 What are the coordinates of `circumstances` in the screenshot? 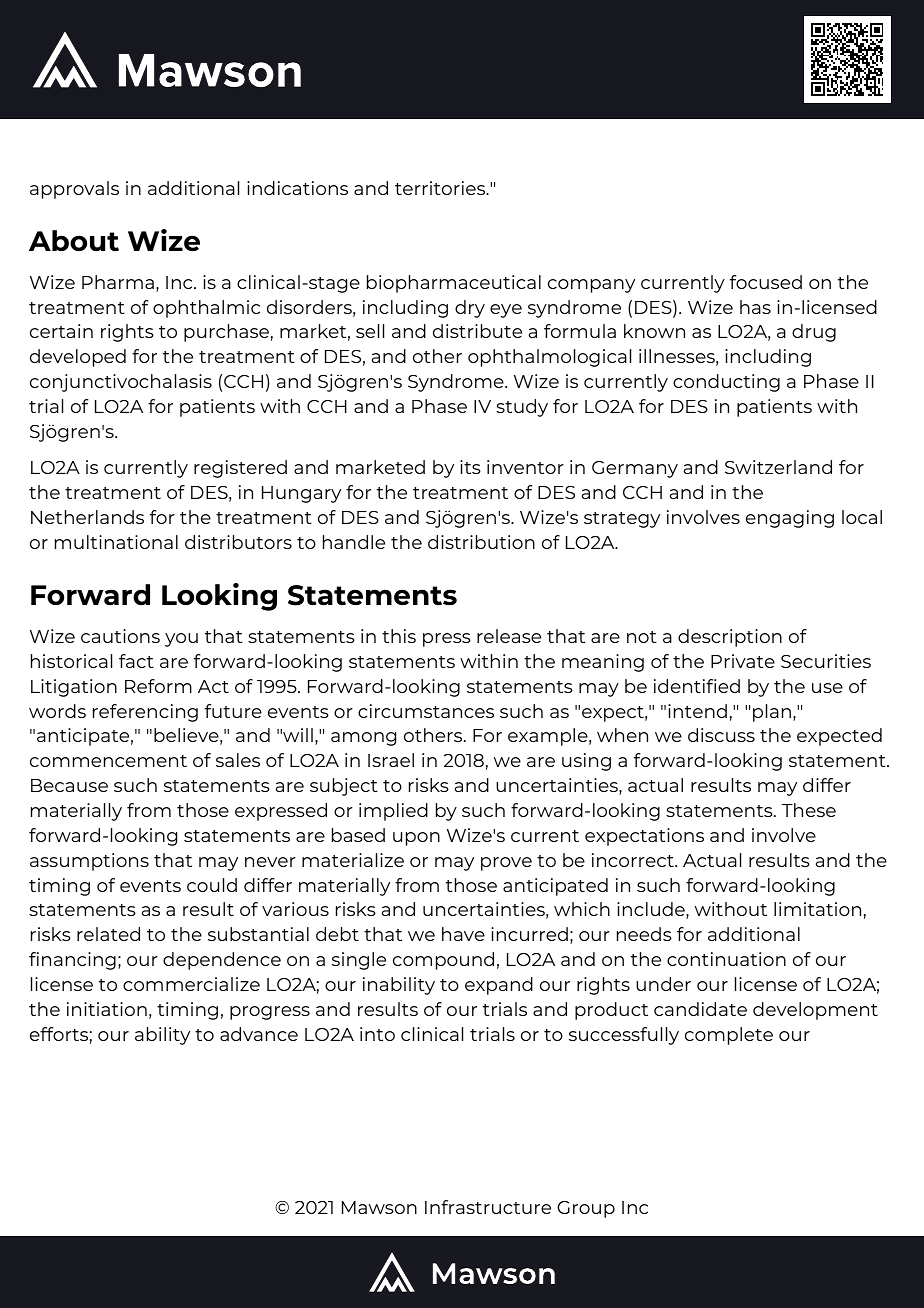 It's located at (426, 711).
